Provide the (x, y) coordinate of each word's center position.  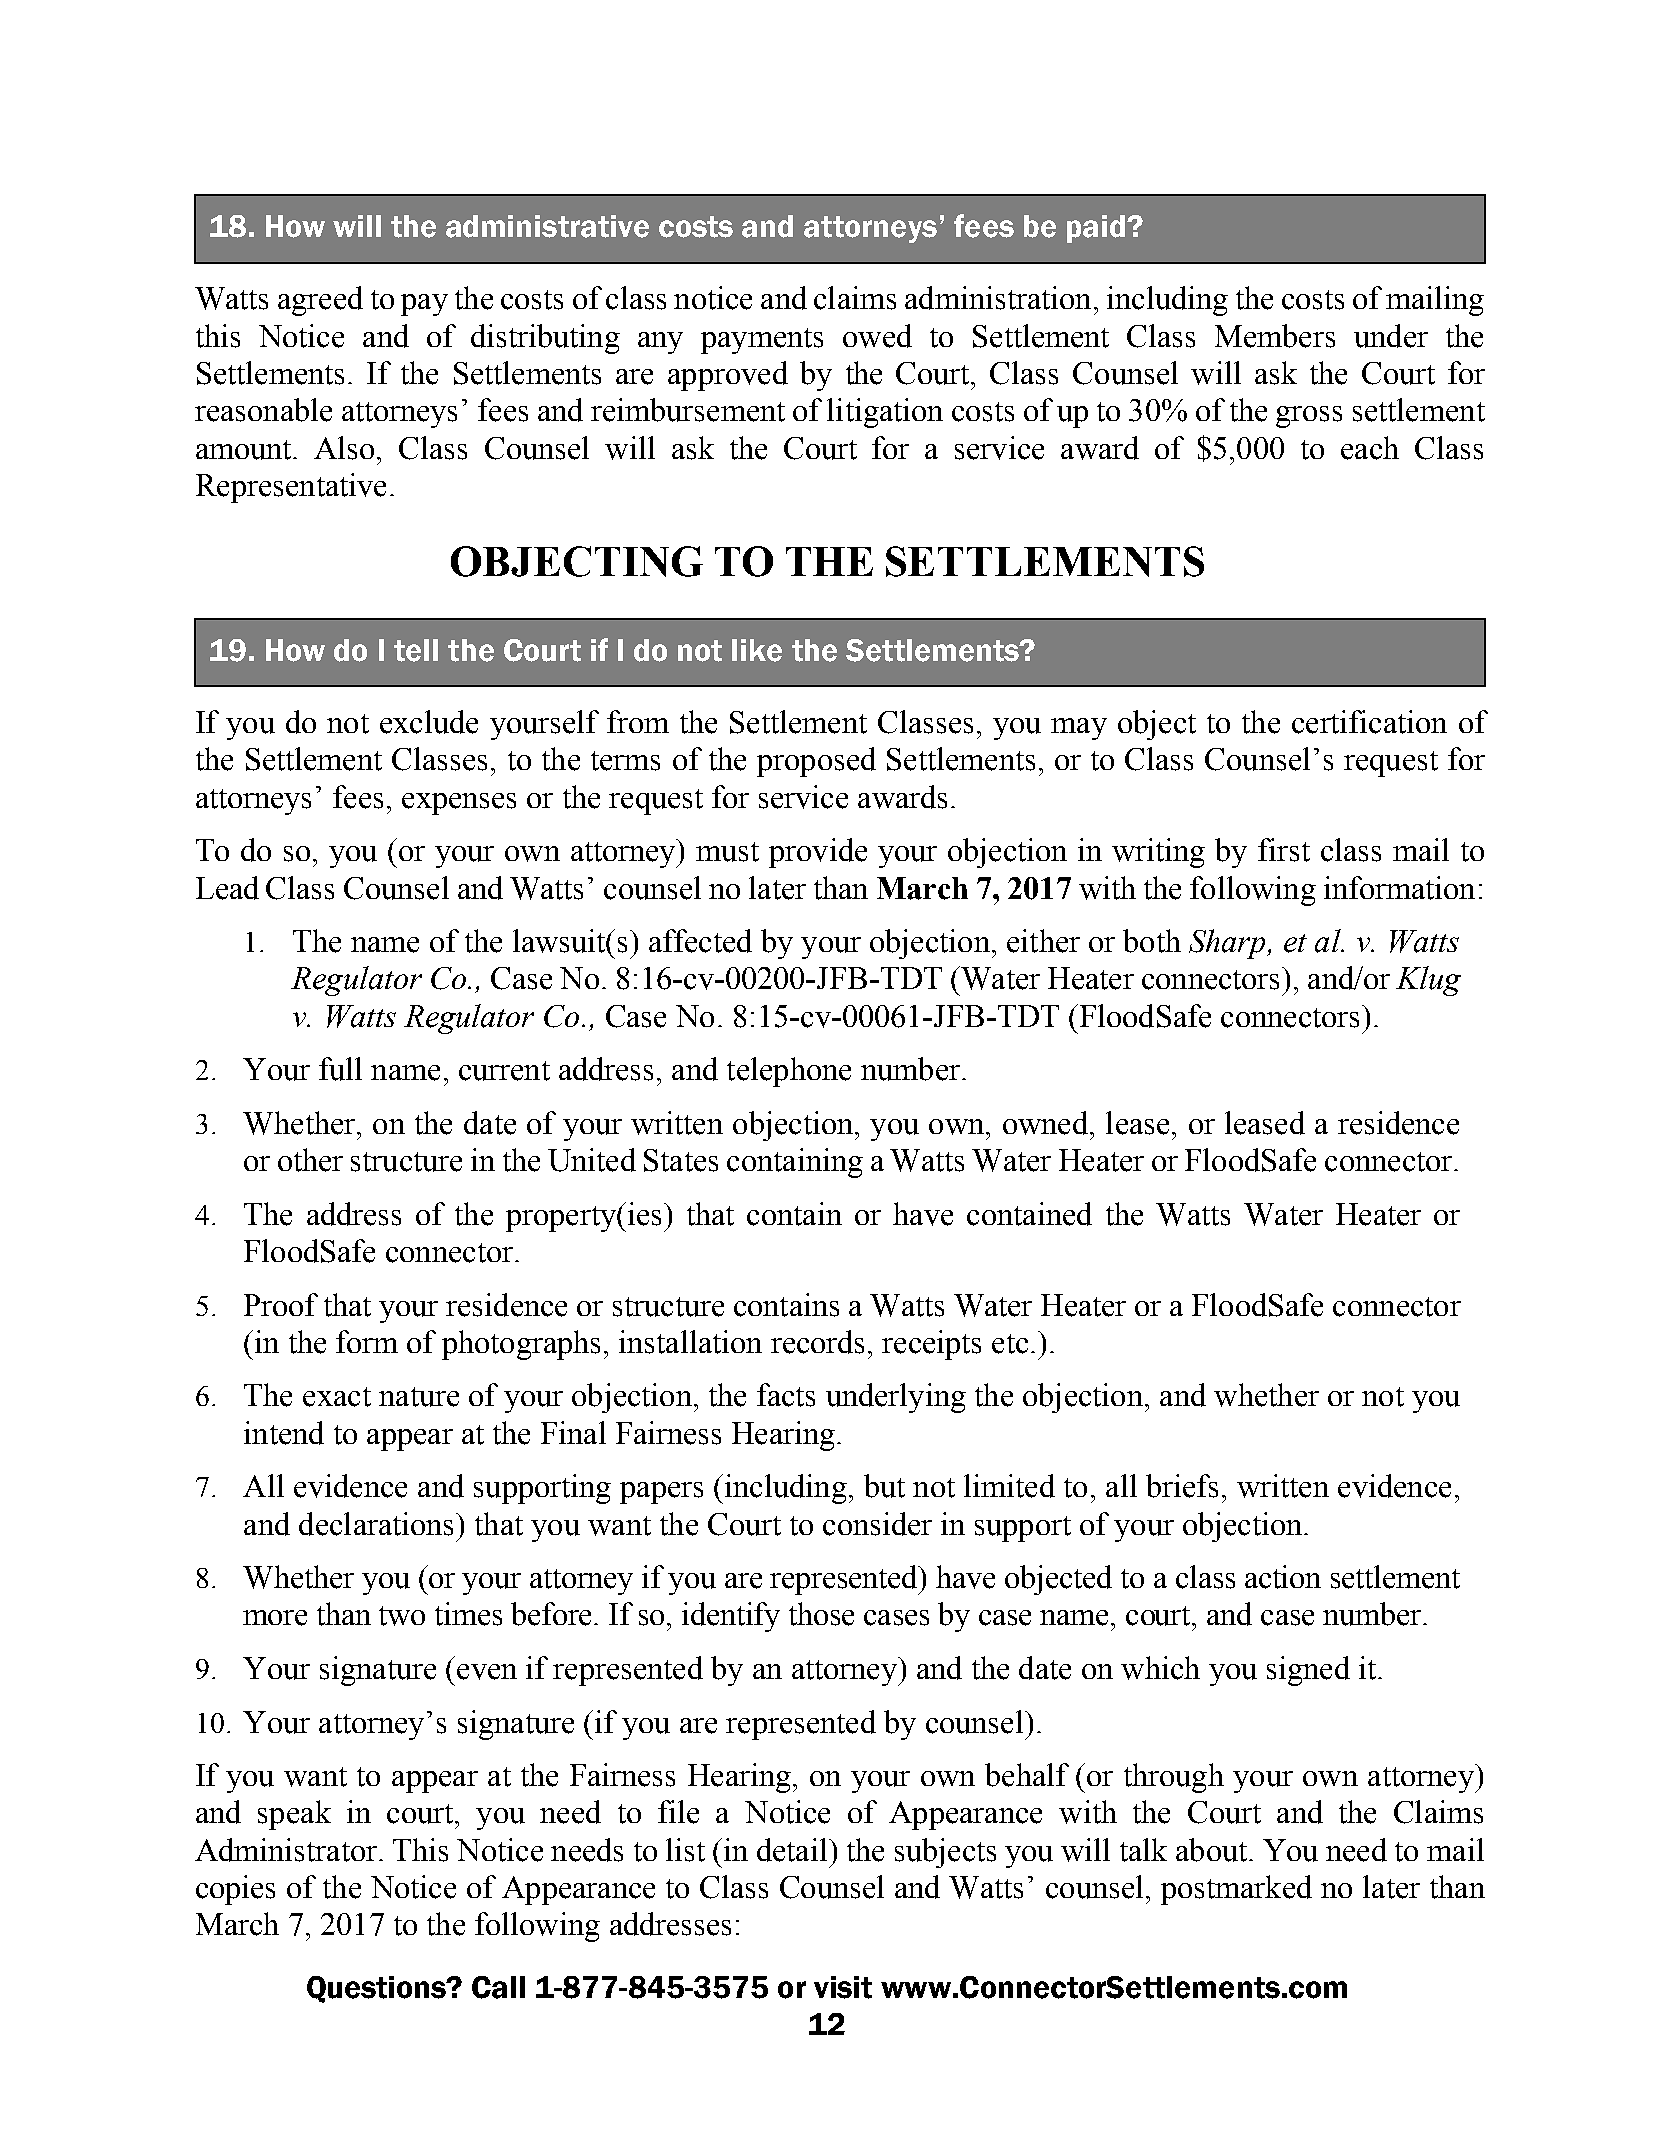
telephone (789, 1072)
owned (1047, 1123)
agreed (320, 301)
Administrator (286, 1850)
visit (843, 1987)
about (1213, 1850)
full (340, 1069)
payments (762, 341)
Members (1275, 336)
